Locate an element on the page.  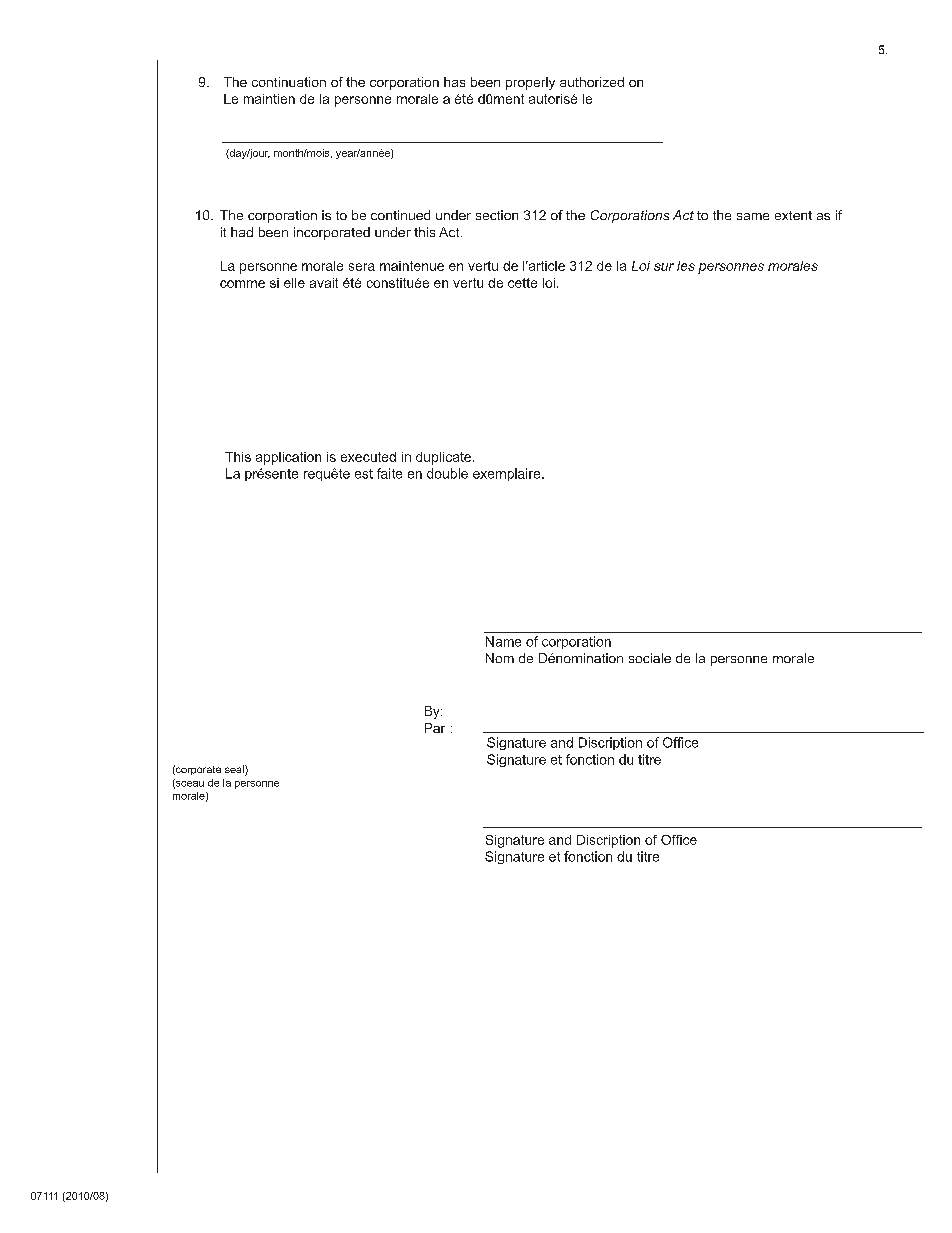
sur is located at coordinates (664, 267).
